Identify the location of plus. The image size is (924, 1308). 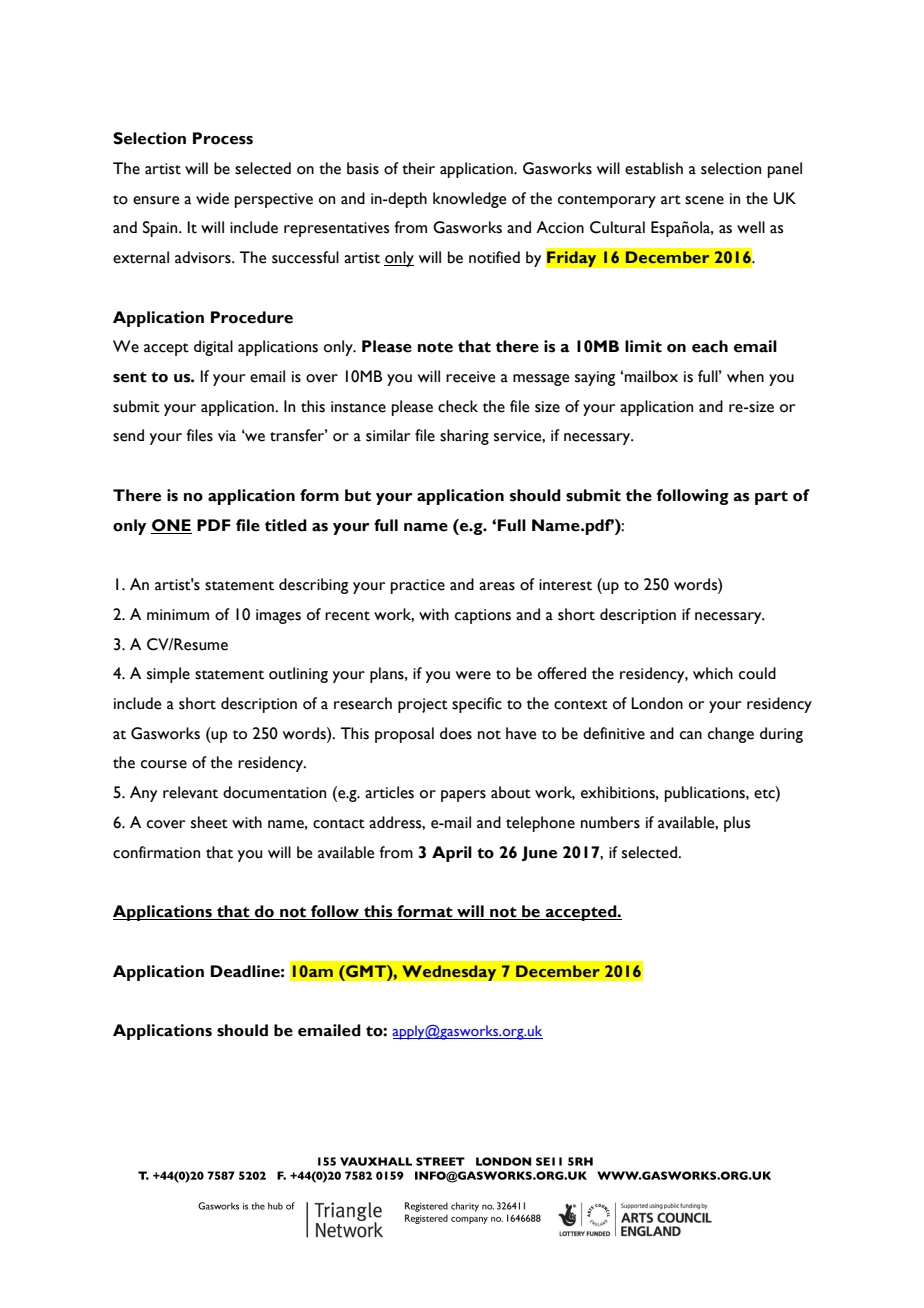
(737, 824).
